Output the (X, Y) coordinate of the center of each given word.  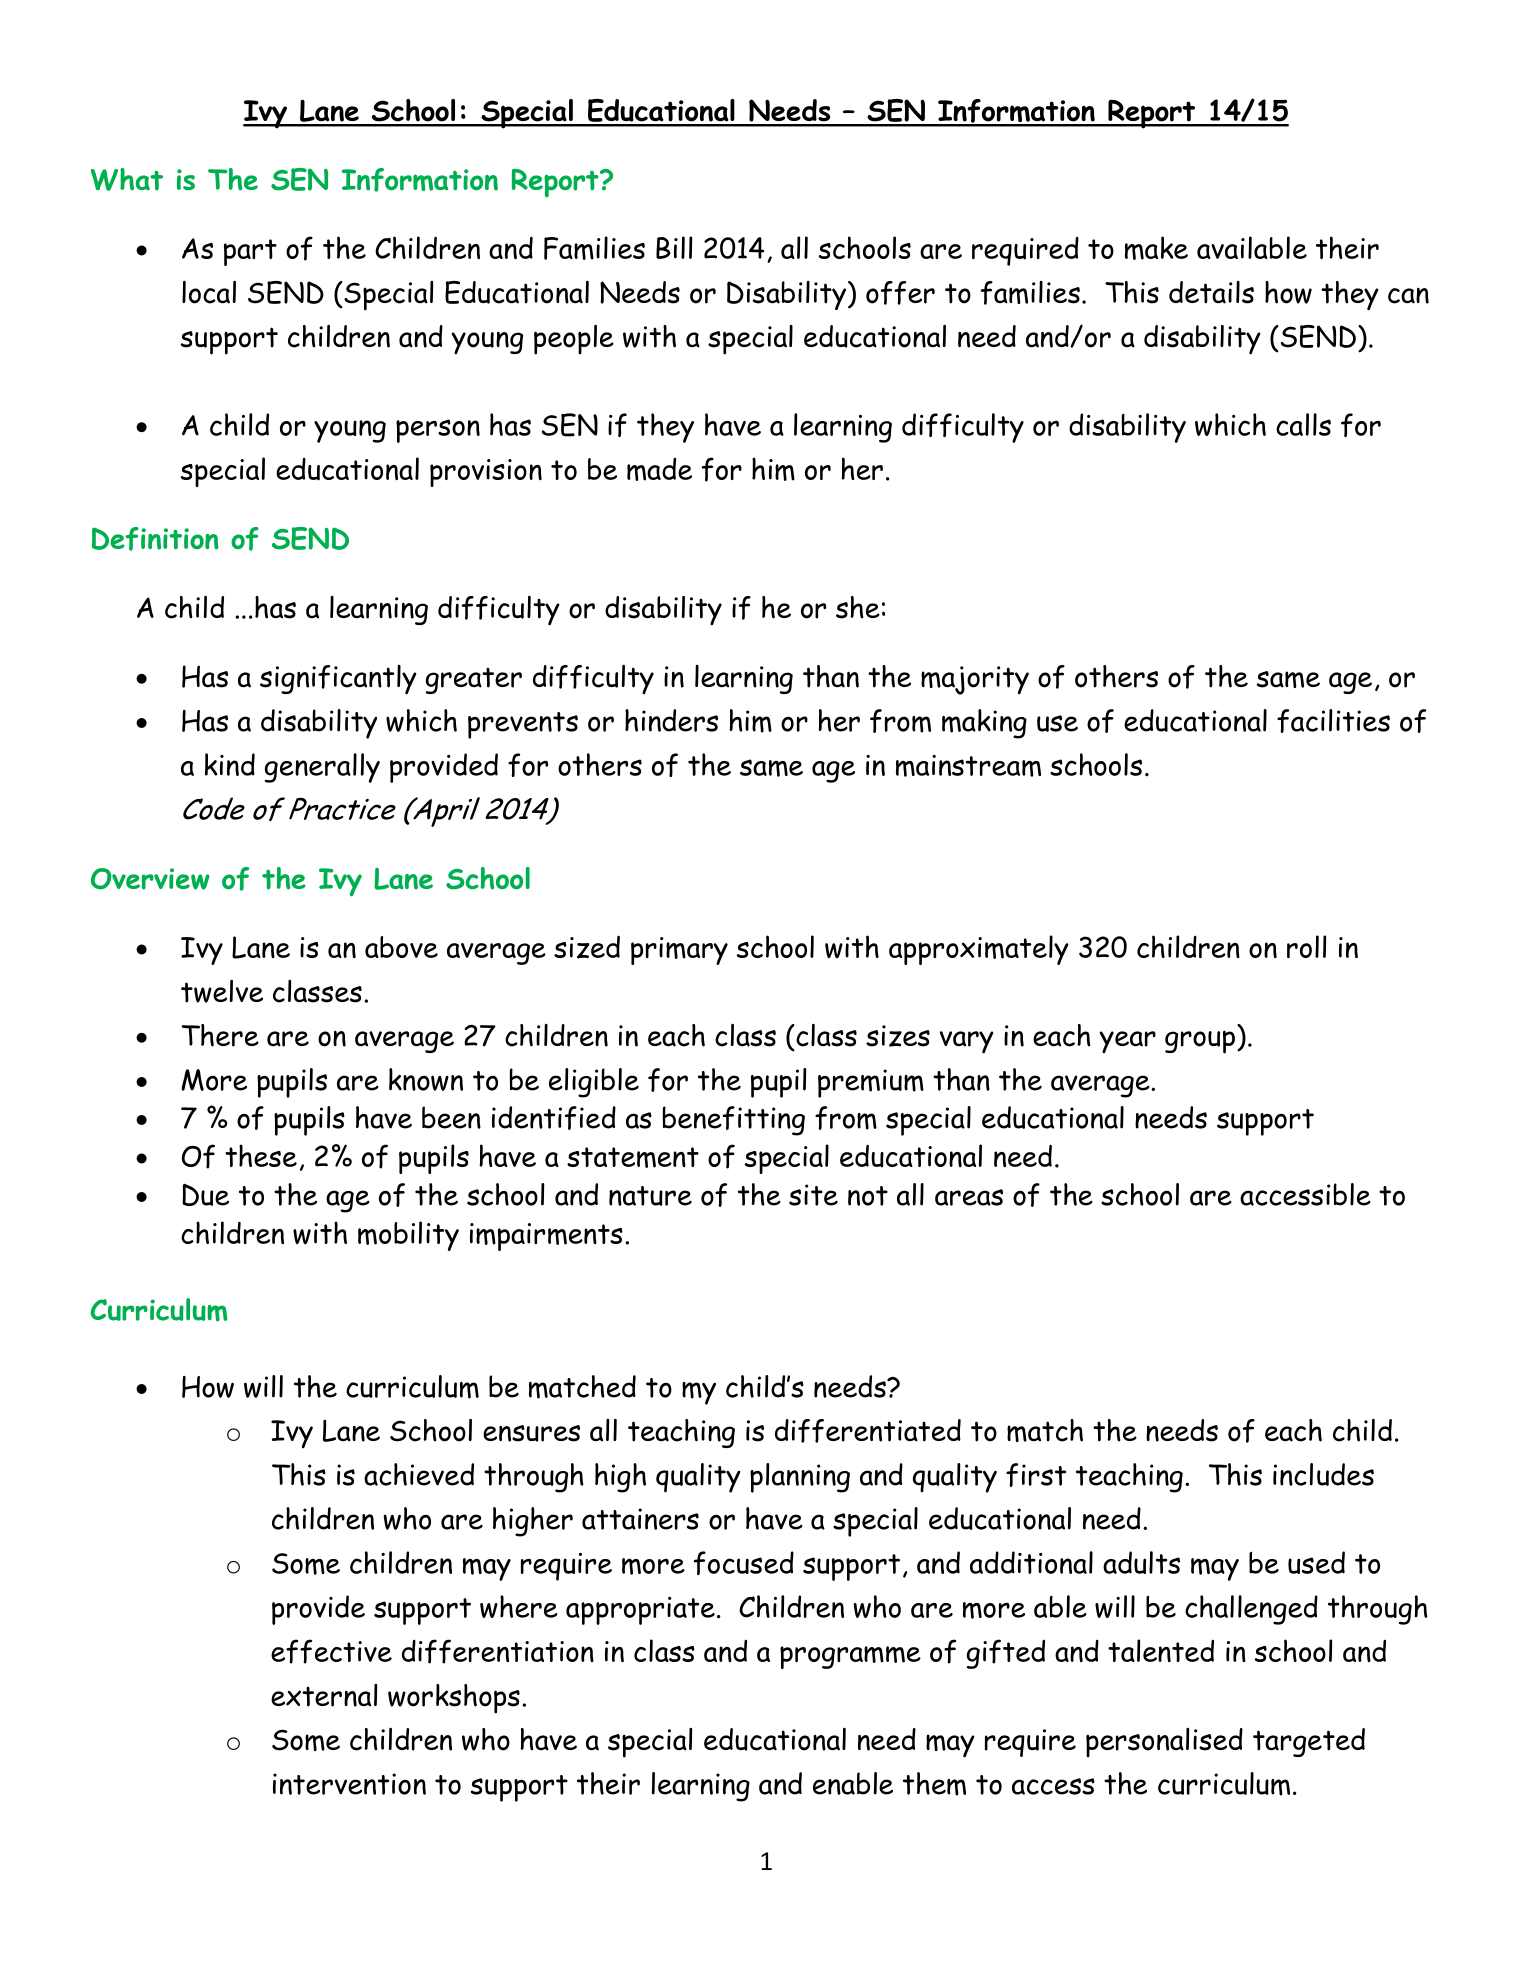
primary (679, 951)
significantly (338, 680)
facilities (1333, 721)
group (1200, 1042)
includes (1323, 1474)
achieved (419, 1474)
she (858, 607)
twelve (222, 991)
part (250, 252)
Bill (674, 247)
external (324, 1695)
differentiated (868, 1431)
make (1156, 248)
